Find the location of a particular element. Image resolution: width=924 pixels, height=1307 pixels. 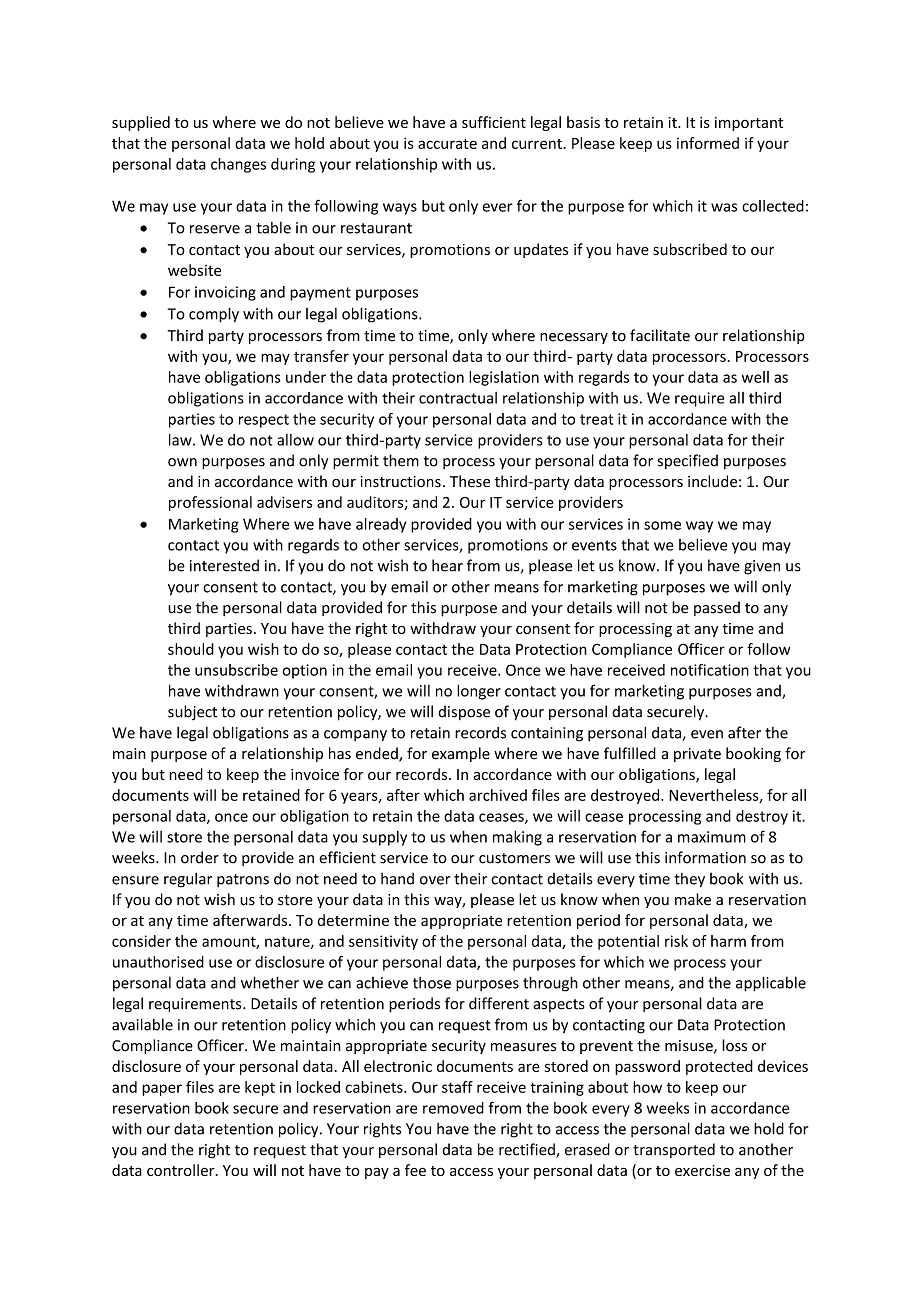

changes is located at coordinates (238, 165).
